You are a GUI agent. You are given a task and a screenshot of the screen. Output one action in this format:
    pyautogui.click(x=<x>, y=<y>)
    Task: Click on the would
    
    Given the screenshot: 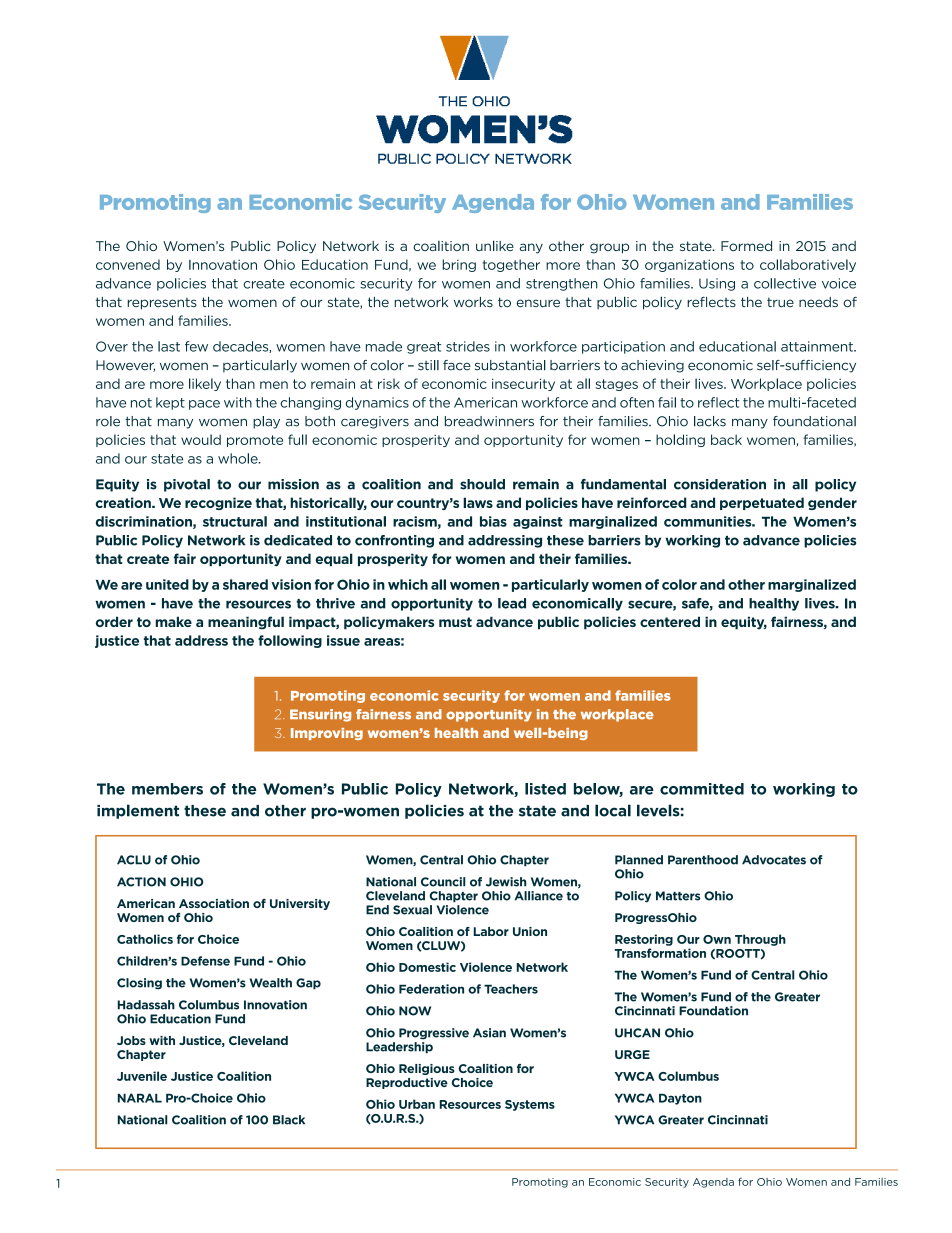 What is the action you would take?
    pyautogui.click(x=201, y=439)
